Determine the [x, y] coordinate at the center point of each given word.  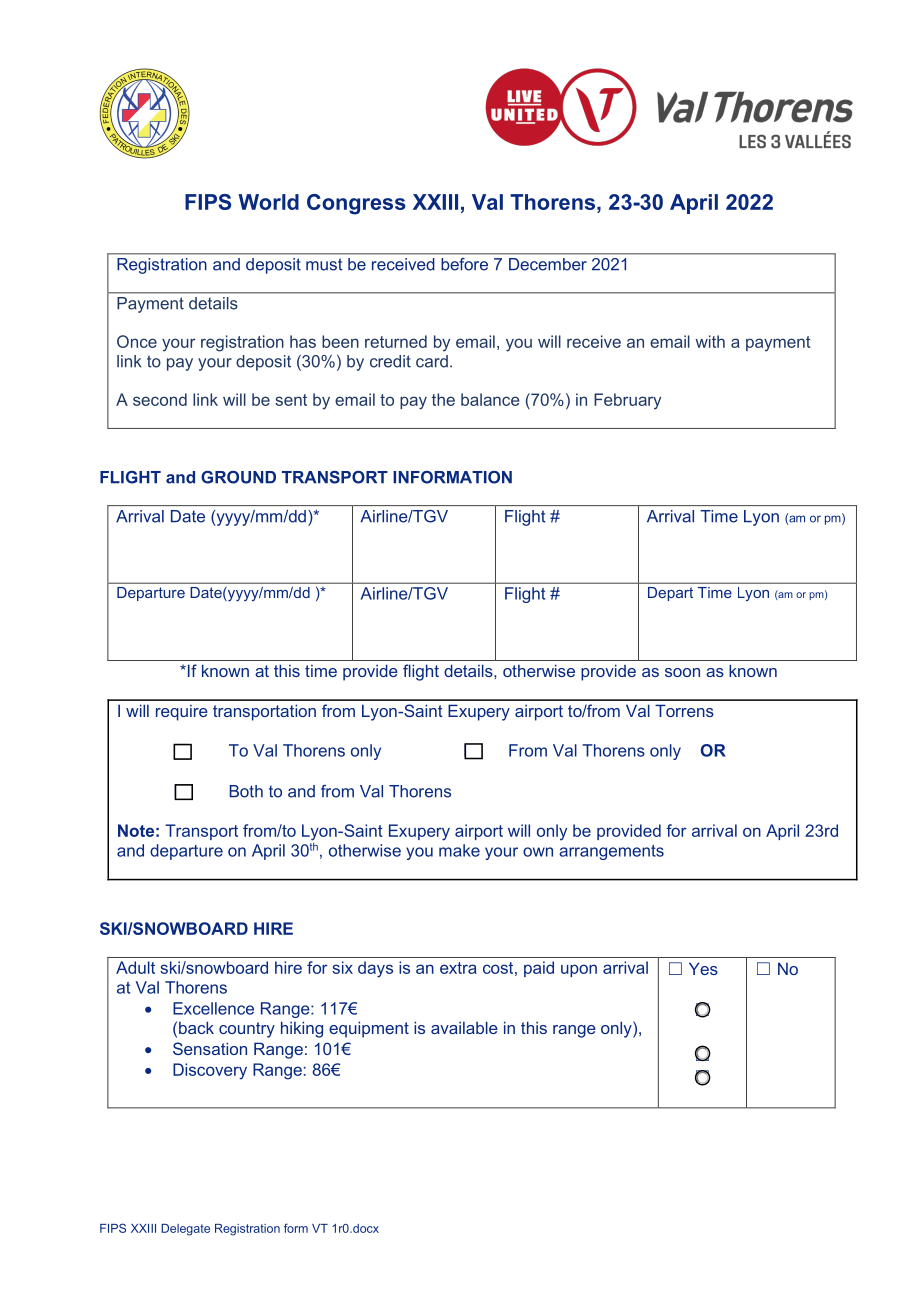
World [268, 202]
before [465, 264]
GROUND [238, 477]
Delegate [185, 1230]
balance [490, 399]
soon [682, 672]
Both [246, 791]
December [548, 264]
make [459, 850]
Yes [703, 968]
